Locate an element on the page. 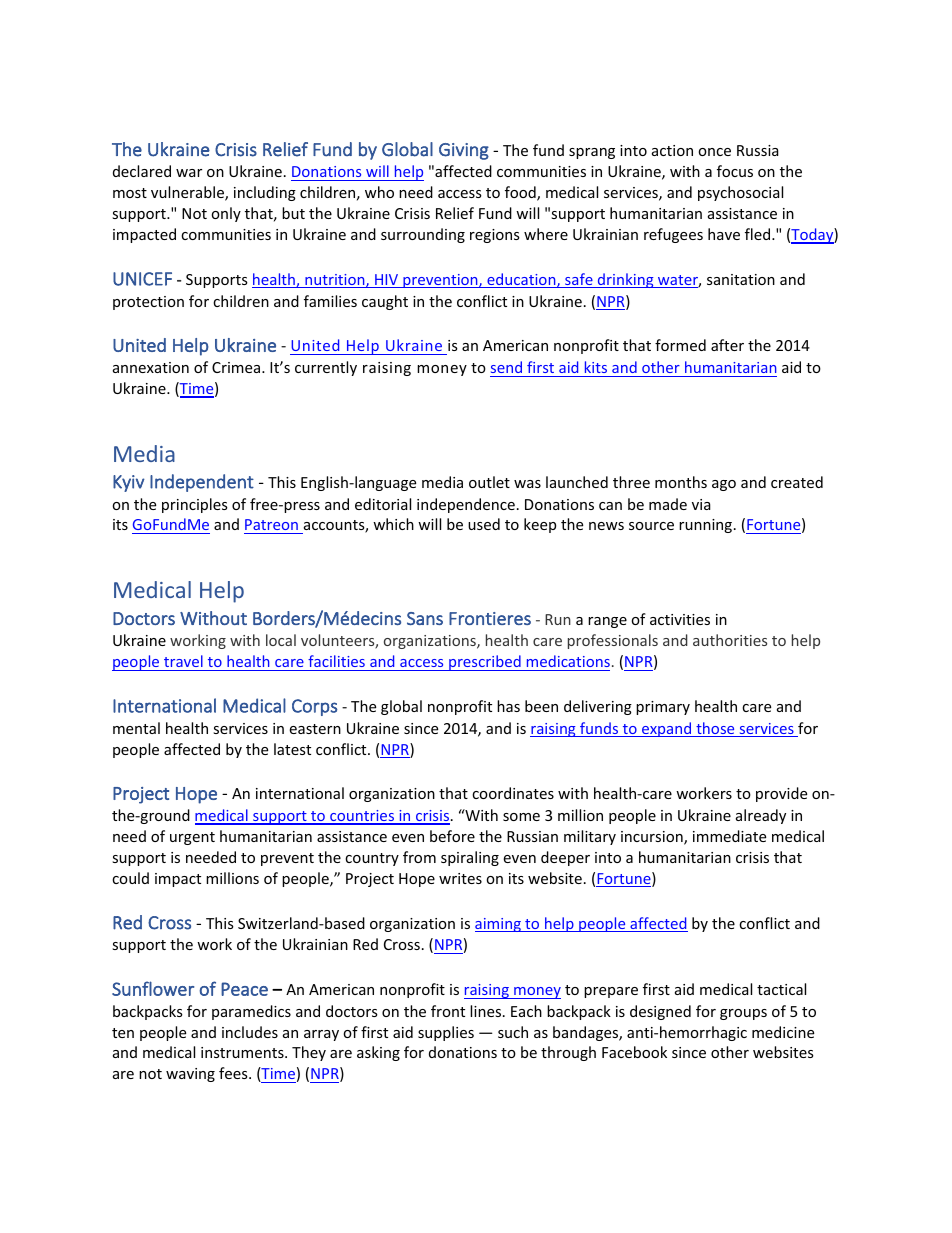 The height and width of the page is (1233, 952). has is located at coordinates (508, 706).
